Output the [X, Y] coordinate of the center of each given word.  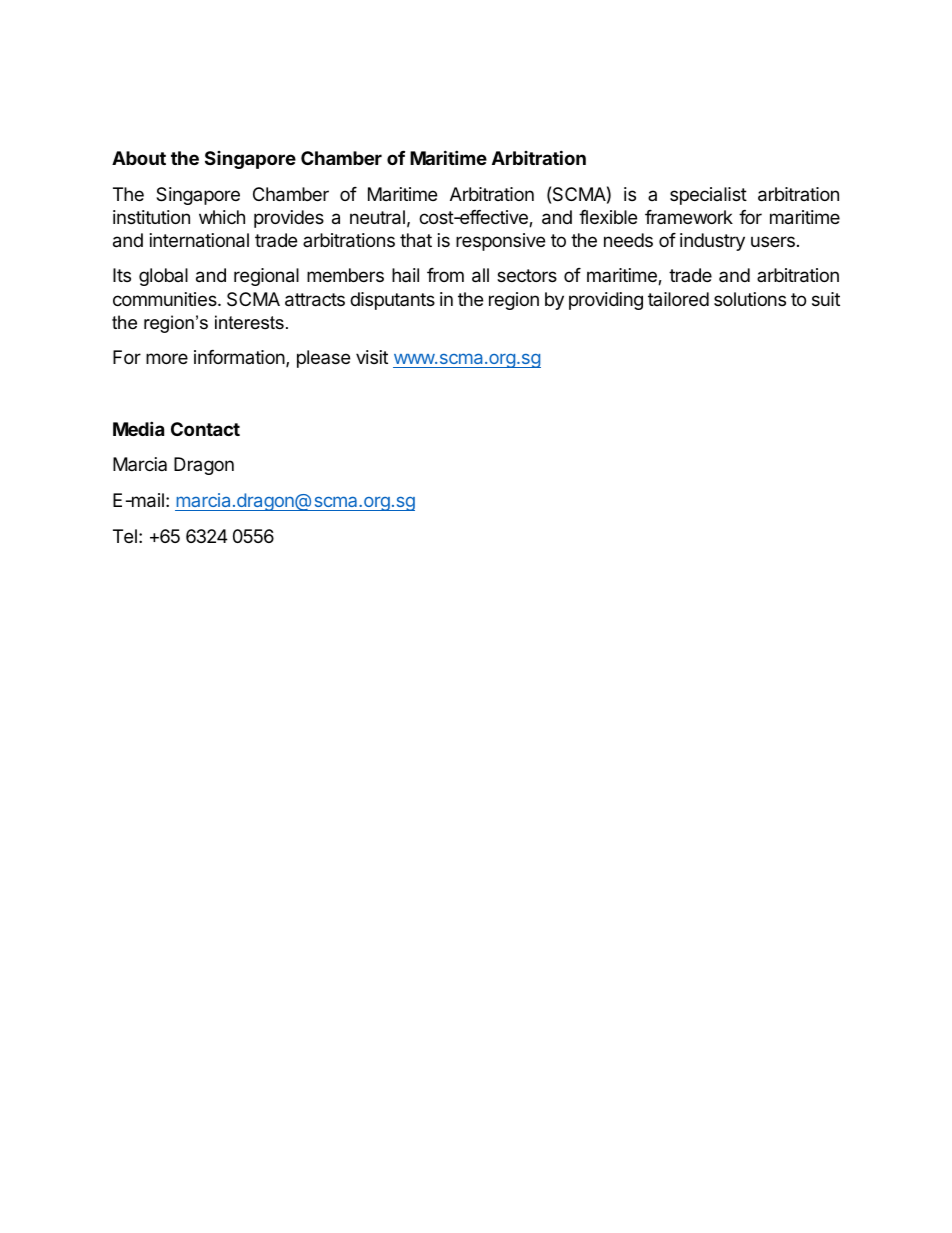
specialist [708, 196]
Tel [125, 536]
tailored [678, 299]
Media [138, 428]
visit [372, 357]
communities [166, 299]
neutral [377, 217]
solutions [750, 299]
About [139, 158]
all [480, 275]
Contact [205, 429]
